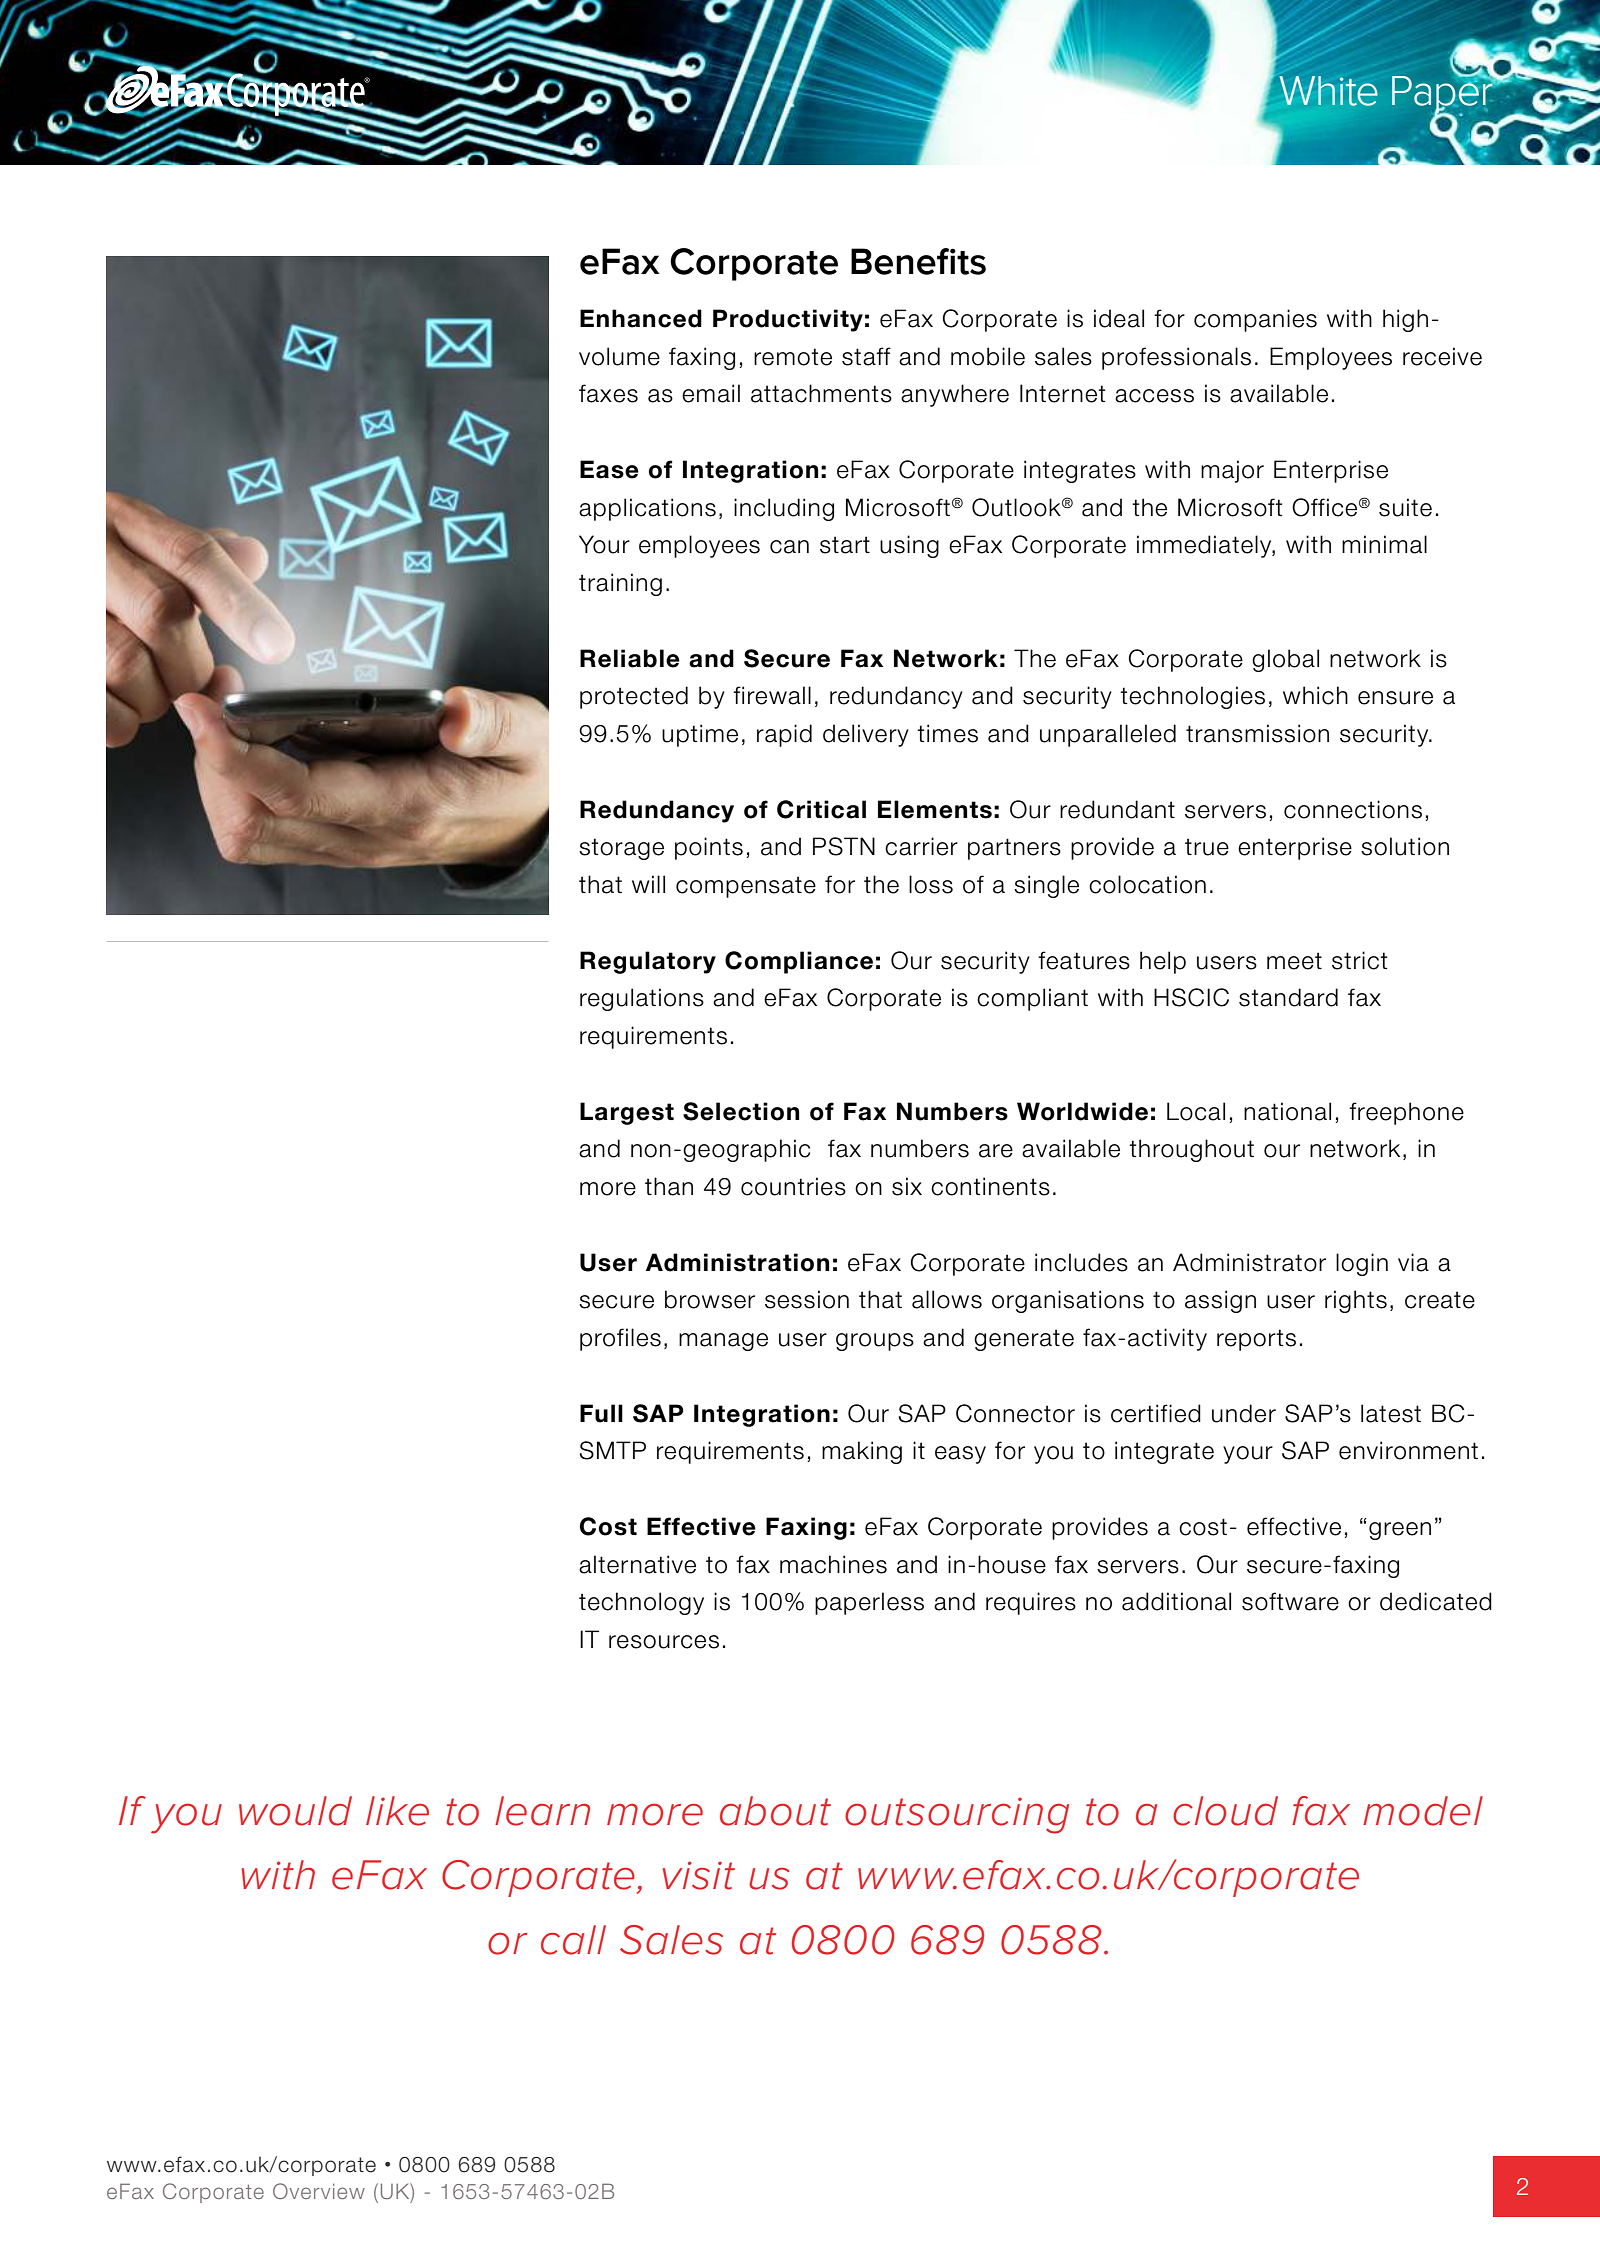 The height and width of the screenshot is (2263, 1600). Describe the element at coordinates (319, 2191) in the screenshot. I see `Overview` at that location.
